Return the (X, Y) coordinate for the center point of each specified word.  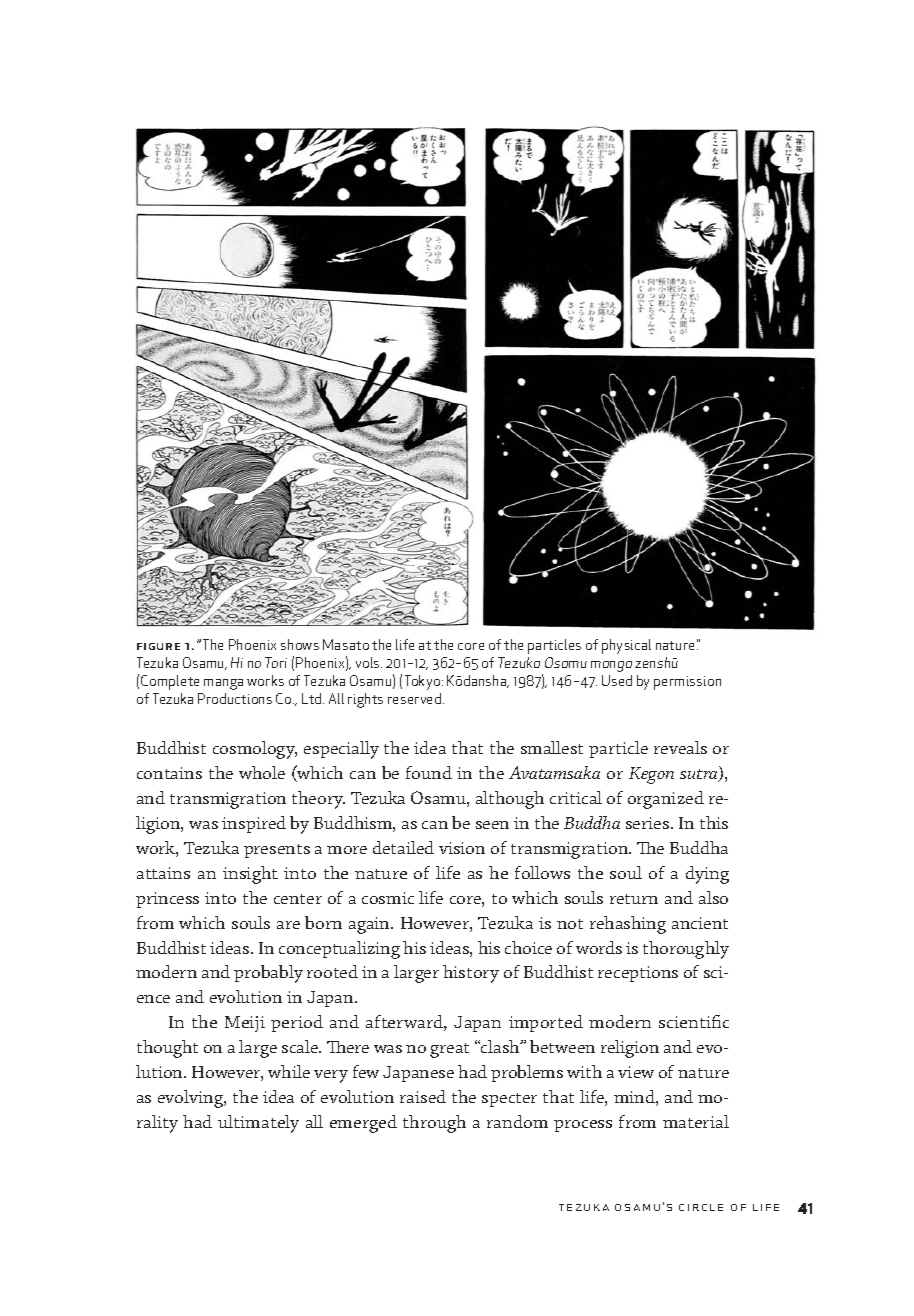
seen (492, 825)
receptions (638, 974)
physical (626, 646)
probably (268, 974)
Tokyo (424, 682)
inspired (254, 824)
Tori (276, 662)
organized (666, 800)
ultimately (258, 1124)
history (471, 974)
